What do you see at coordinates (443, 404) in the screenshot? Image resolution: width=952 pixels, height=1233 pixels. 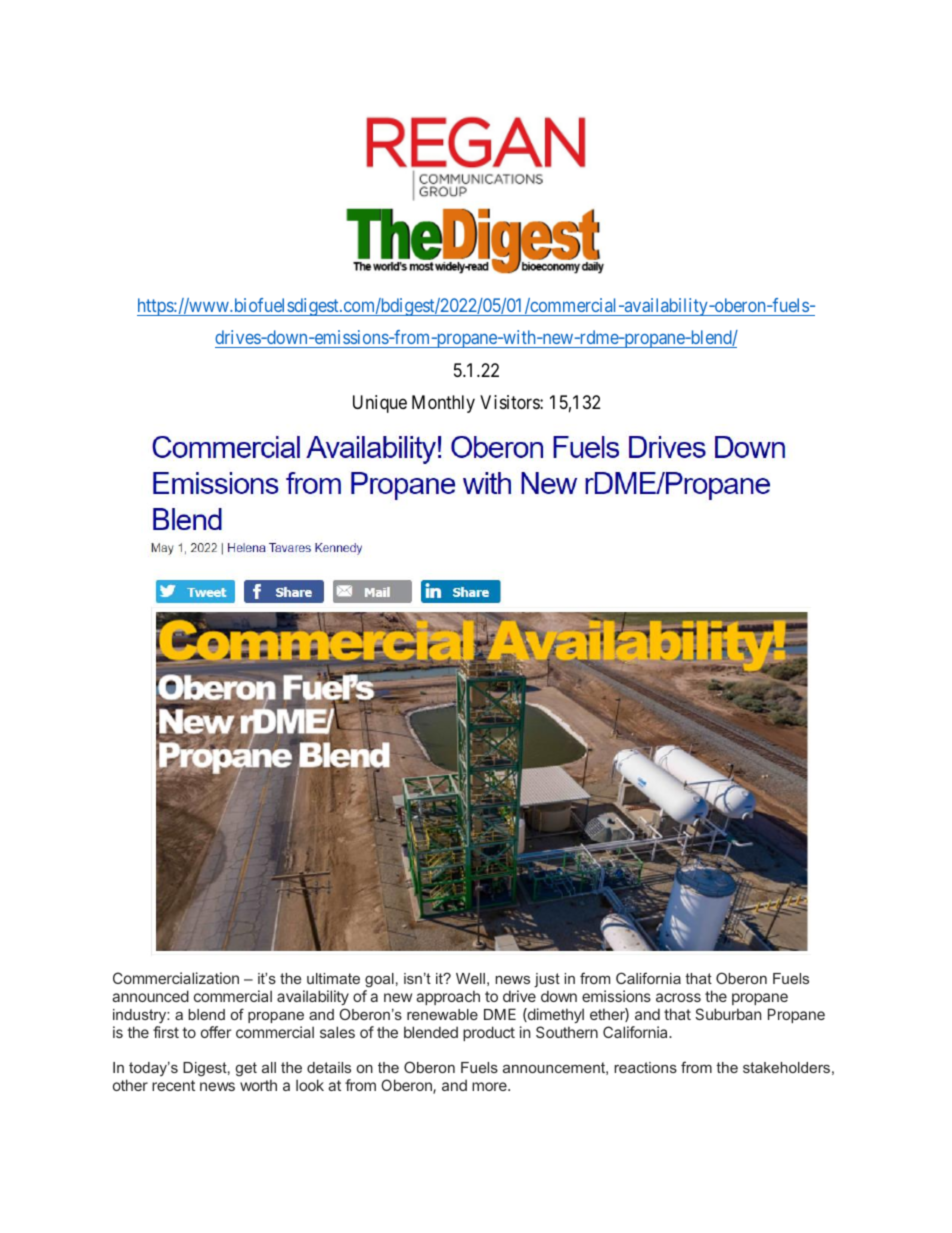 I see `Monthly` at bounding box center [443, 404].
